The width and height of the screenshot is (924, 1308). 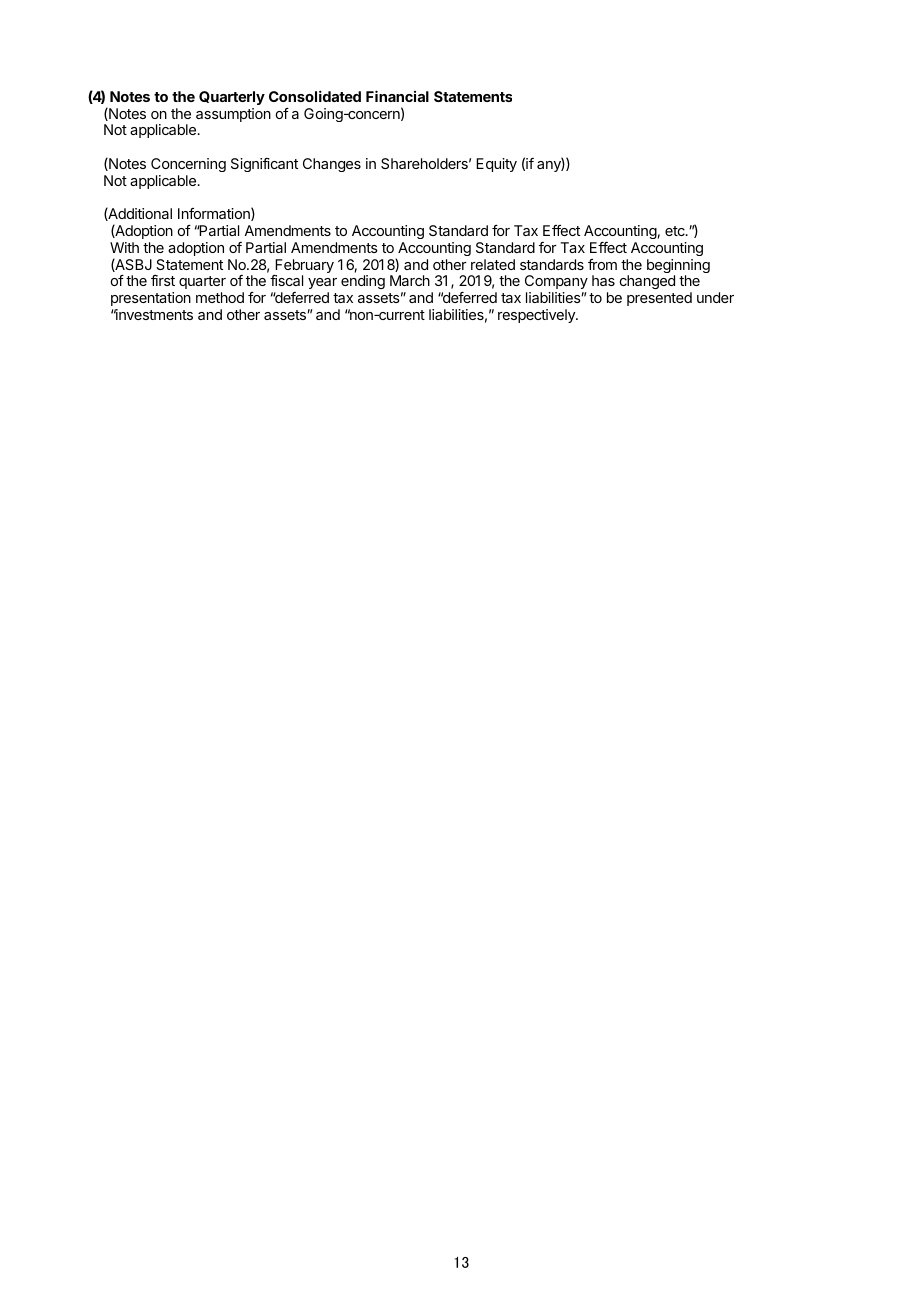 What do you see at coordinates (659, 299) in the screenshot?
I see `presented` at bounding box center [659, 299].
